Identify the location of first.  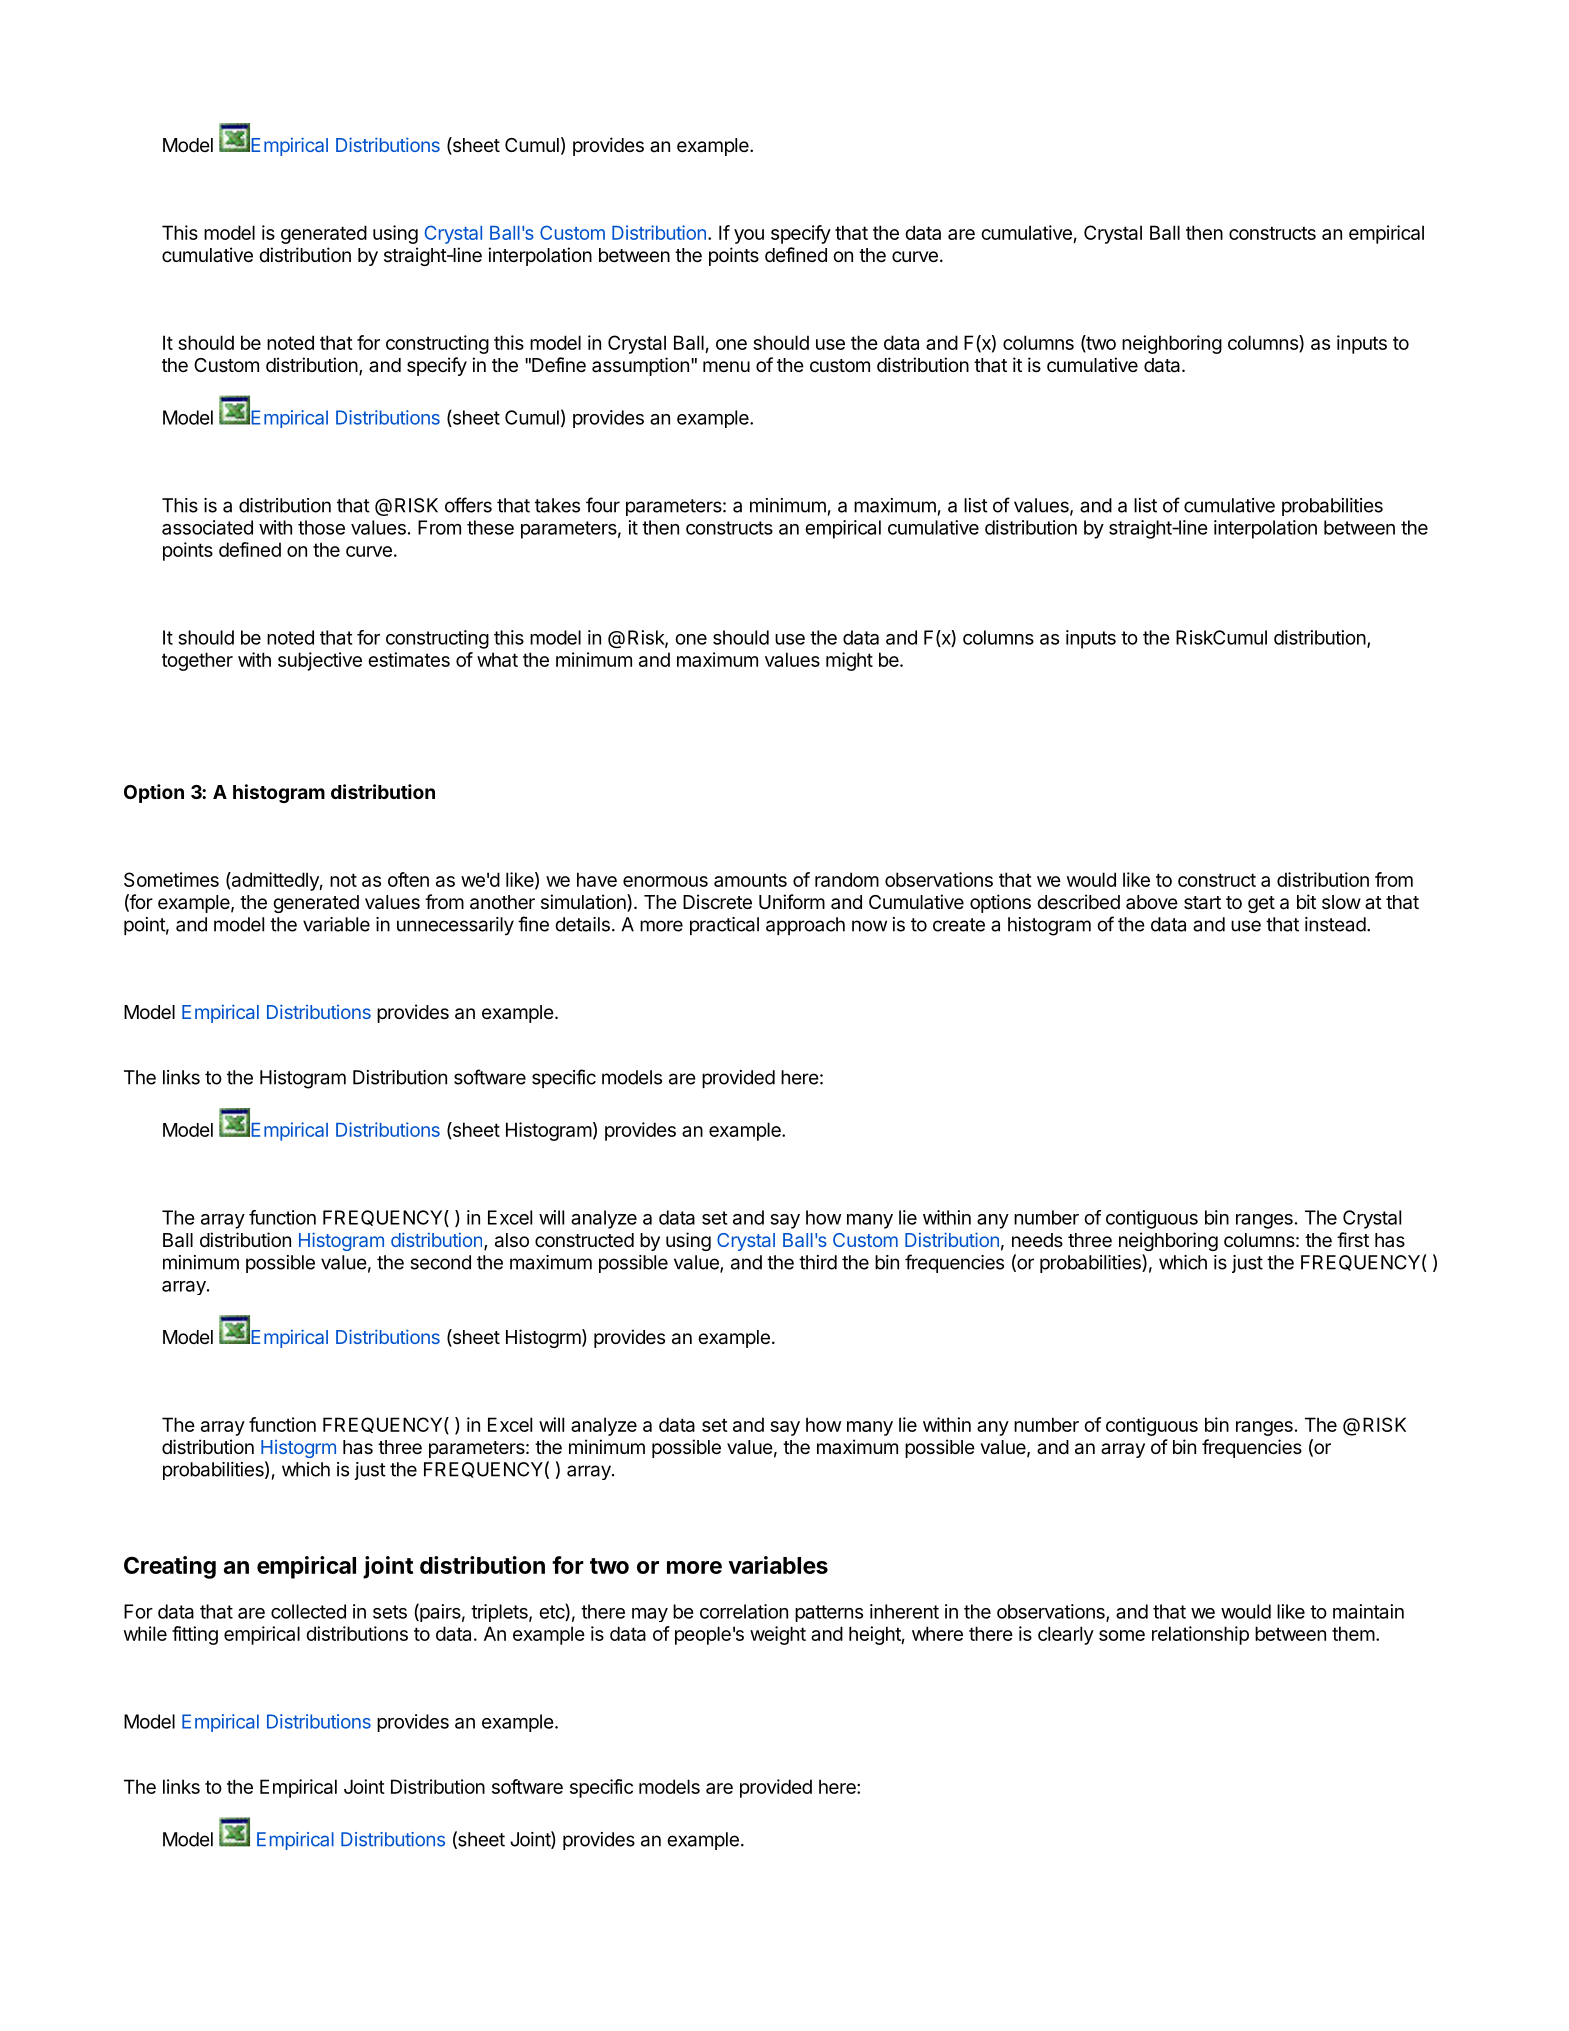
(1353, 1239).
